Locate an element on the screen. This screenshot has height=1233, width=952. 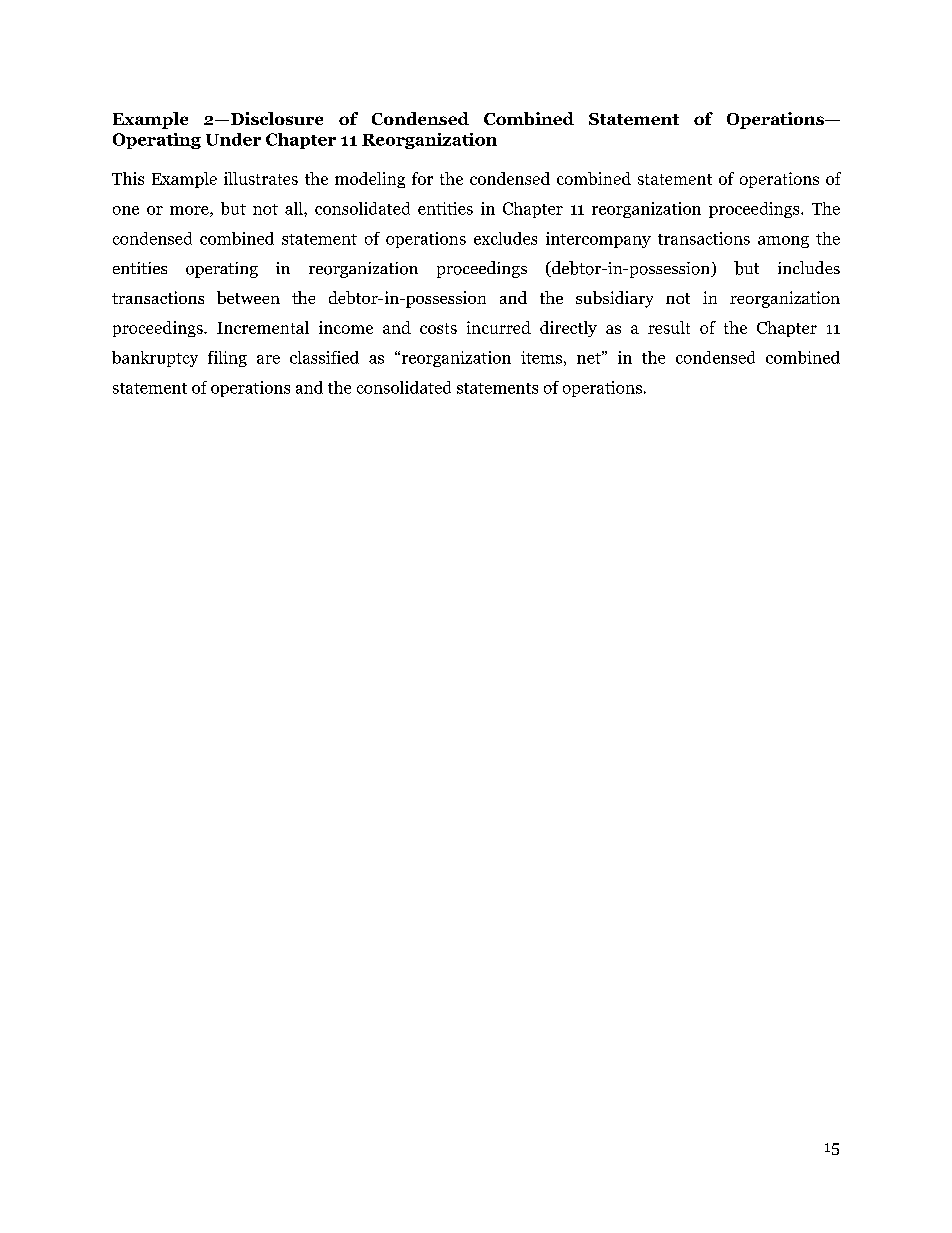
one is located at coordinates (126, 210).
